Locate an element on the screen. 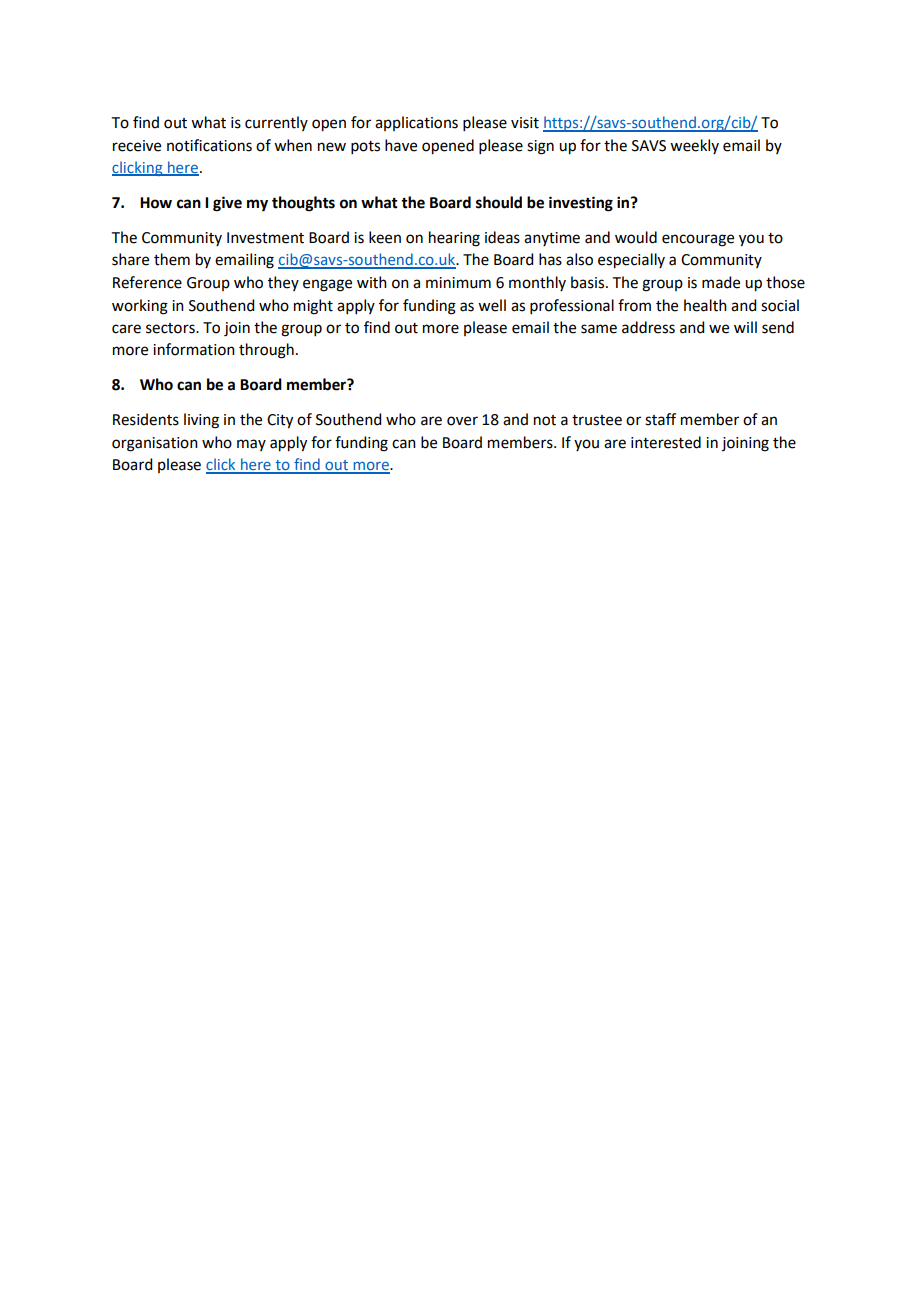 The image size is (924, 1308). notifications is located at coordinates (209, 145).
